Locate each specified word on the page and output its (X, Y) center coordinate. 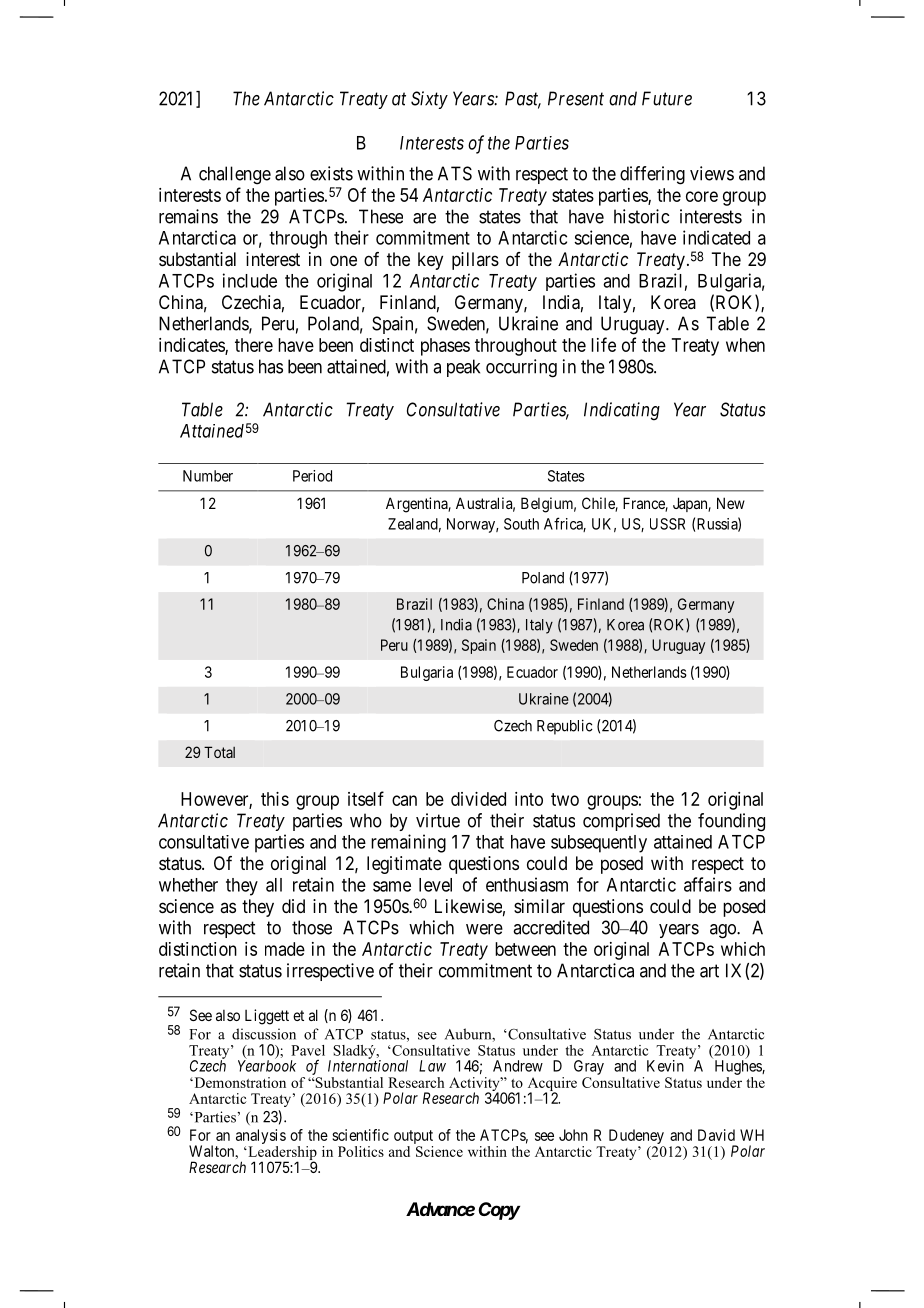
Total (219, 752)
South (521, 524)
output (413, 1138)
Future (667, 98)
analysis (261, 1138)
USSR (667, 524)
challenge (235, 175)
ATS (455, 173)
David (716, 1135)
